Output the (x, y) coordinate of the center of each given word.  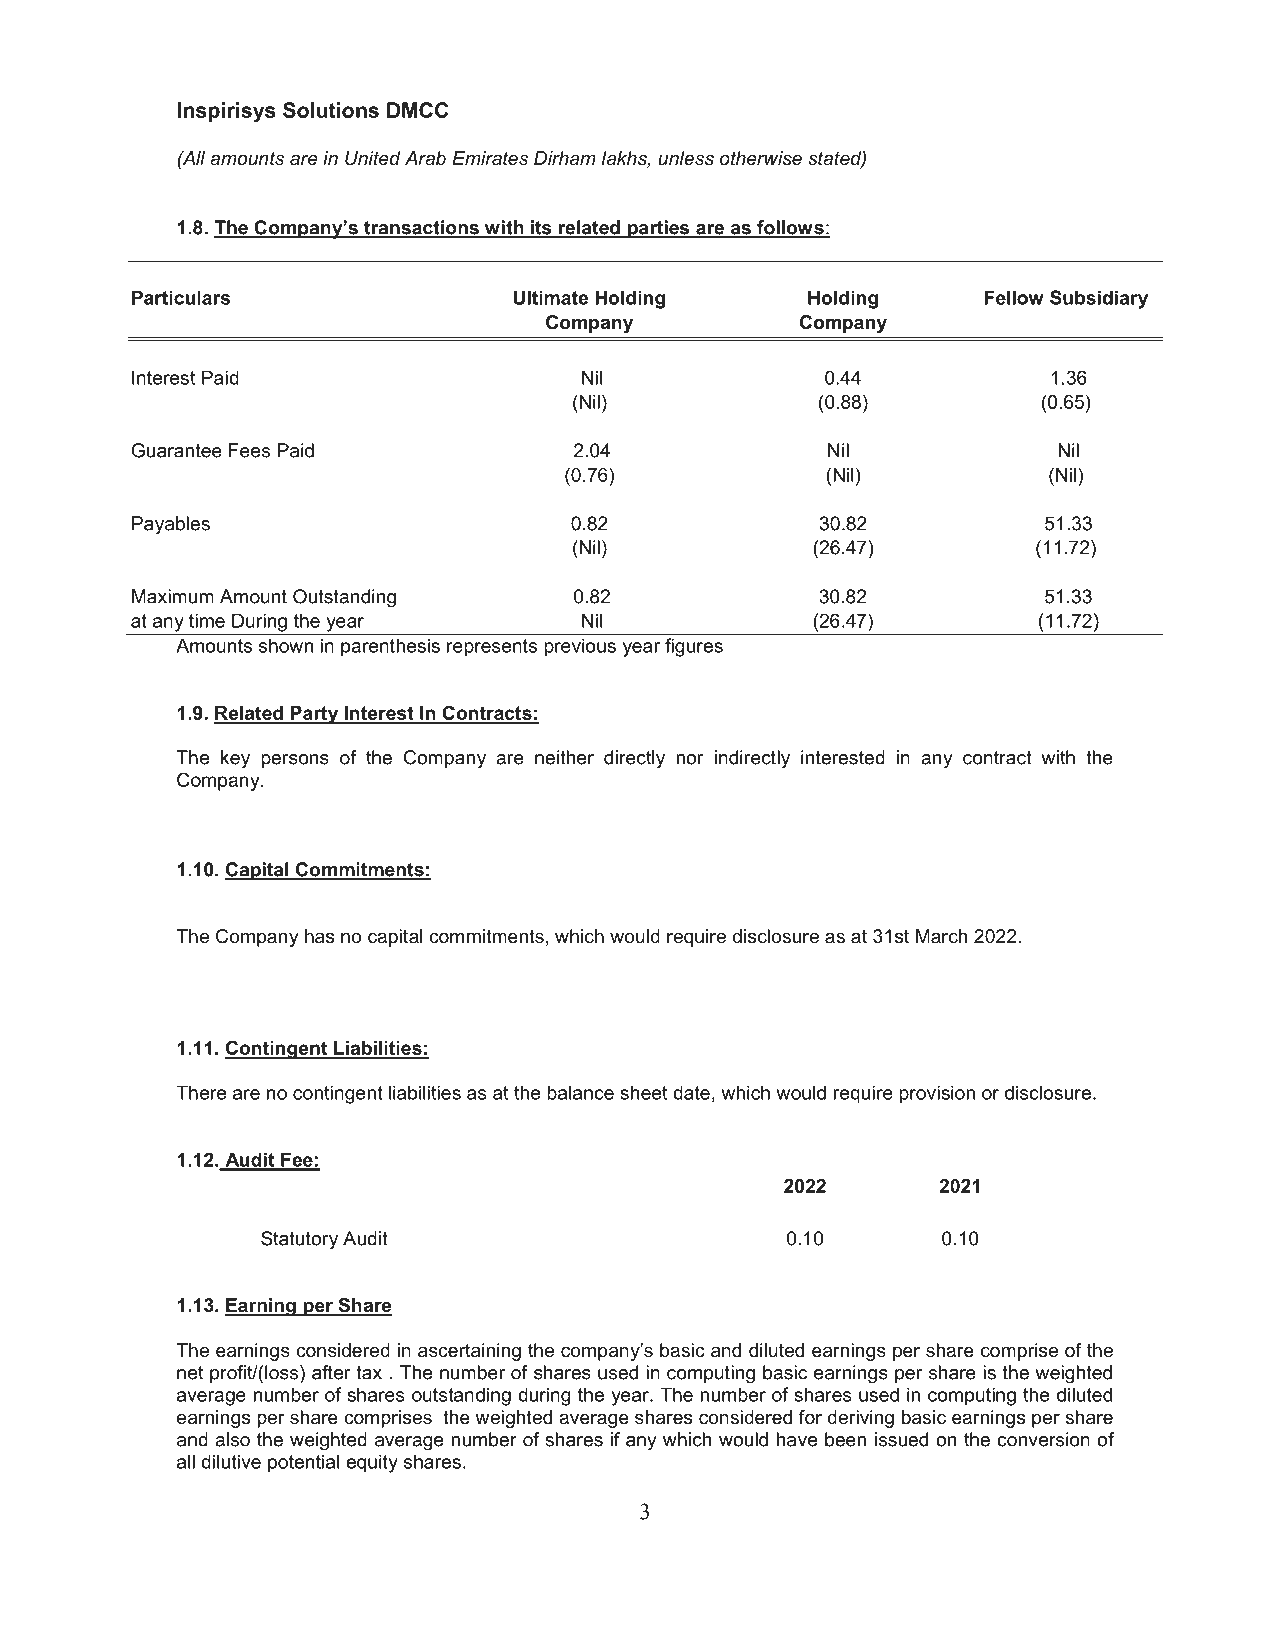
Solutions (331, 110)
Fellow (1014, 297)
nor (690, 759)
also (232, 1439)
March (941, 936)
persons (295, 761)
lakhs (626, 159)
